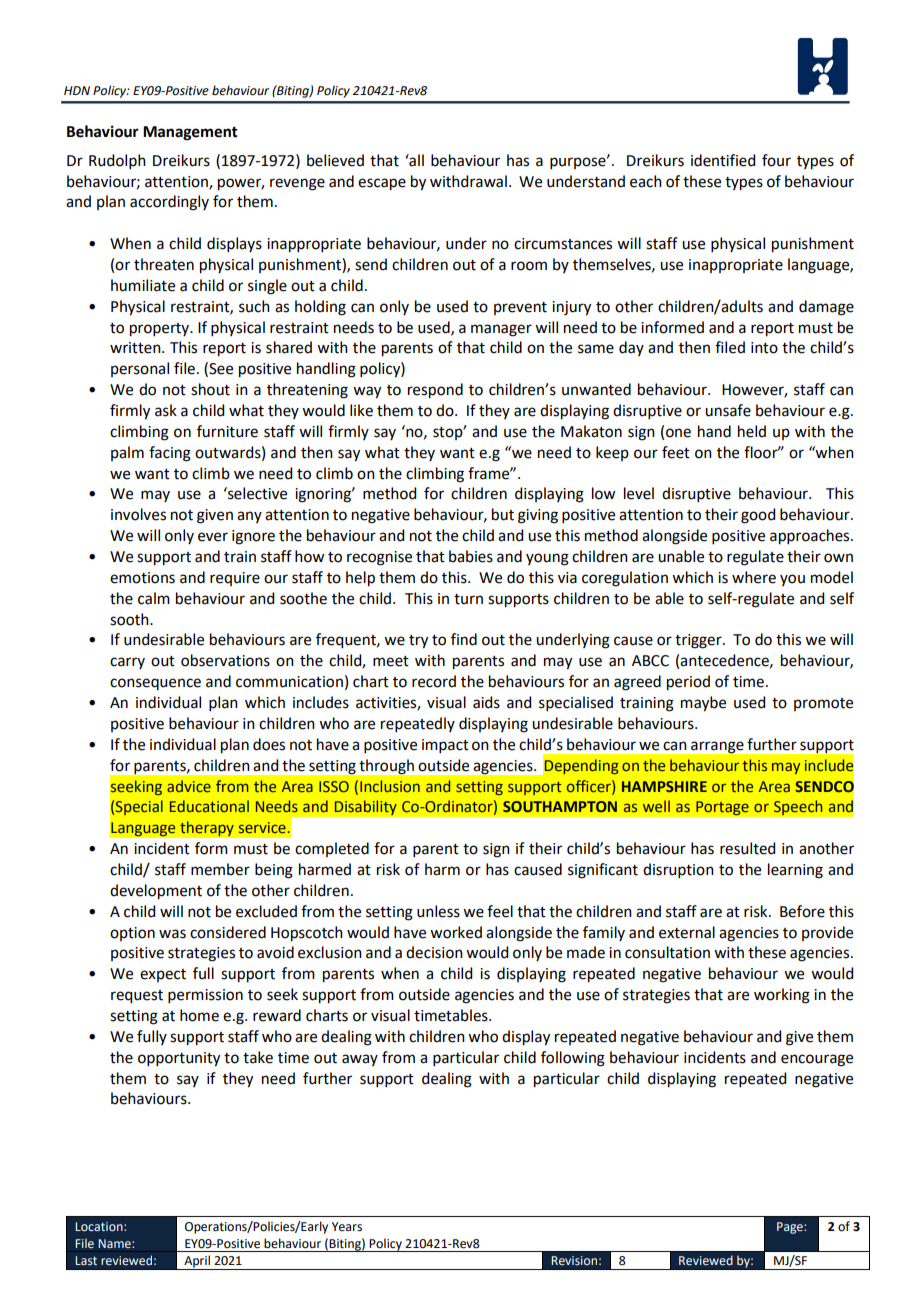  What do you see at coordinates (791, 1228) in the page?
I see `Page` at bounding box center [791, 1228].
